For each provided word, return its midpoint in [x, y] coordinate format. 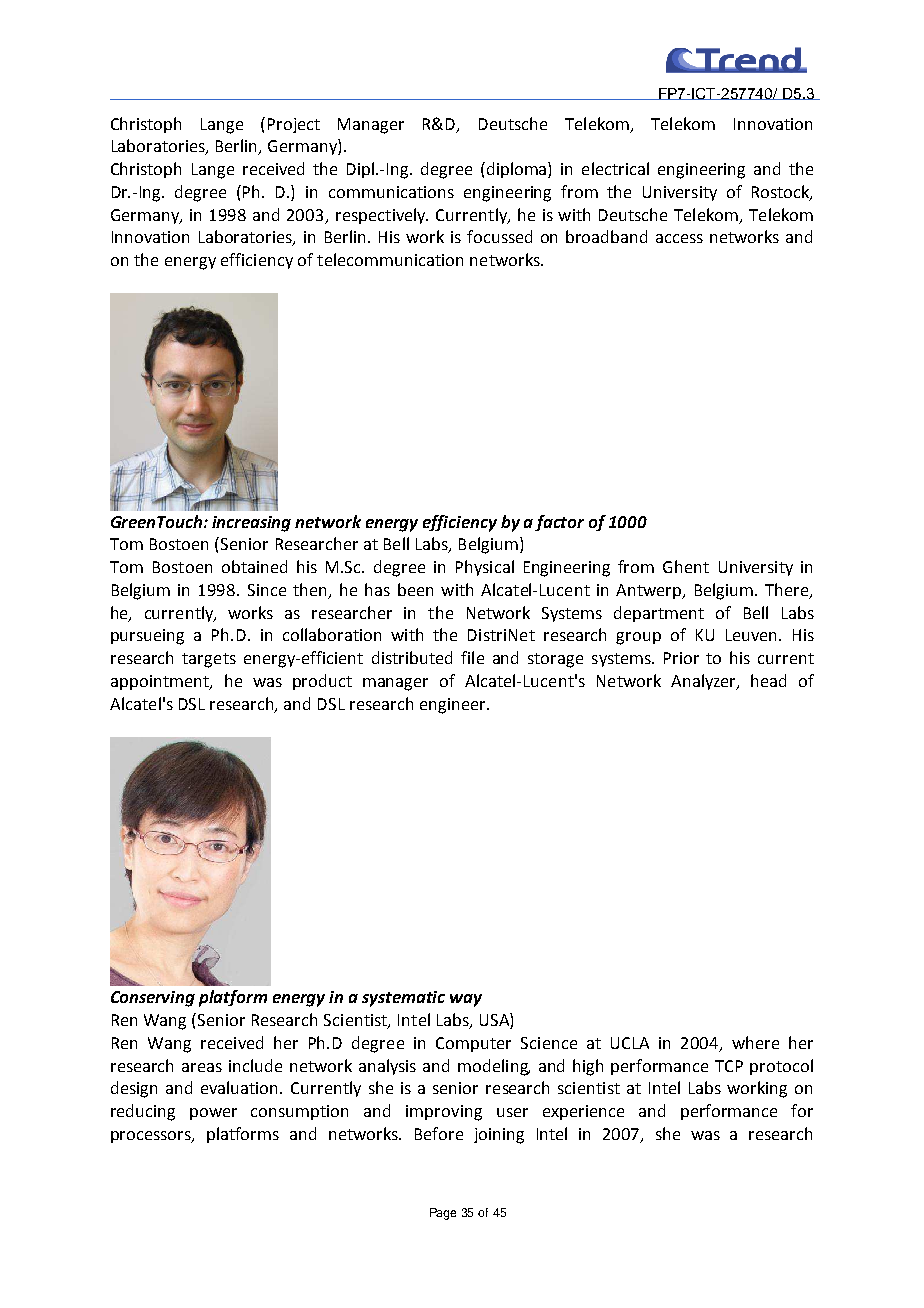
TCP [729, 1066]
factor [559, 523]
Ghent [686, 566]
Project [294, 125]
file [472, 657]
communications [391, 192]
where [755, 1042]
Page [443, 1214]
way [466, 1000]
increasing [251, 524]
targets [209, 660]
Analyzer [705, 682]
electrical [615, 168]
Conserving [153, 999]
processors [152, 1137]
